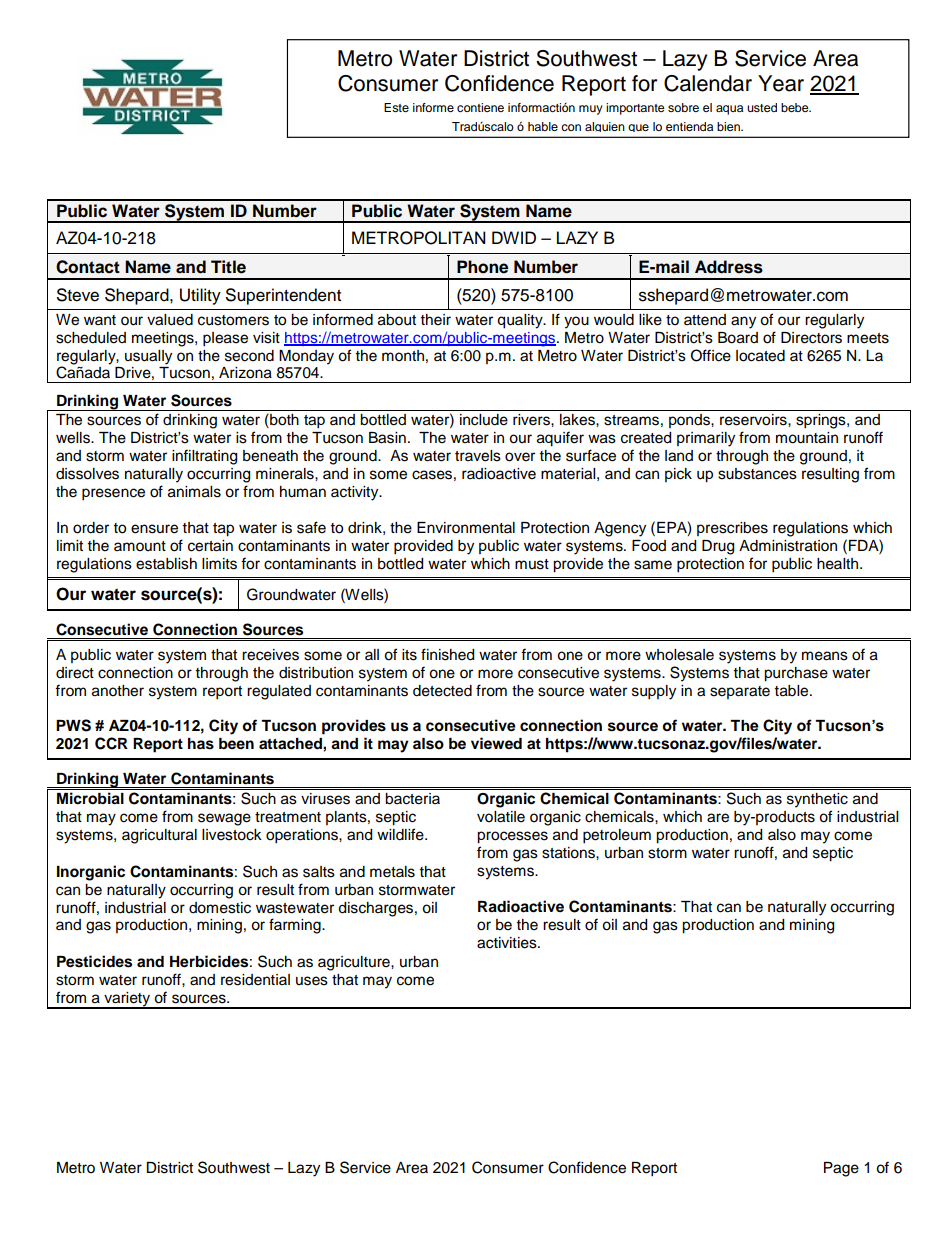 The image size is (952, 1233). Describe the element at coordinates (111, 743) in the screenshot. I see `CCR` at that location.
